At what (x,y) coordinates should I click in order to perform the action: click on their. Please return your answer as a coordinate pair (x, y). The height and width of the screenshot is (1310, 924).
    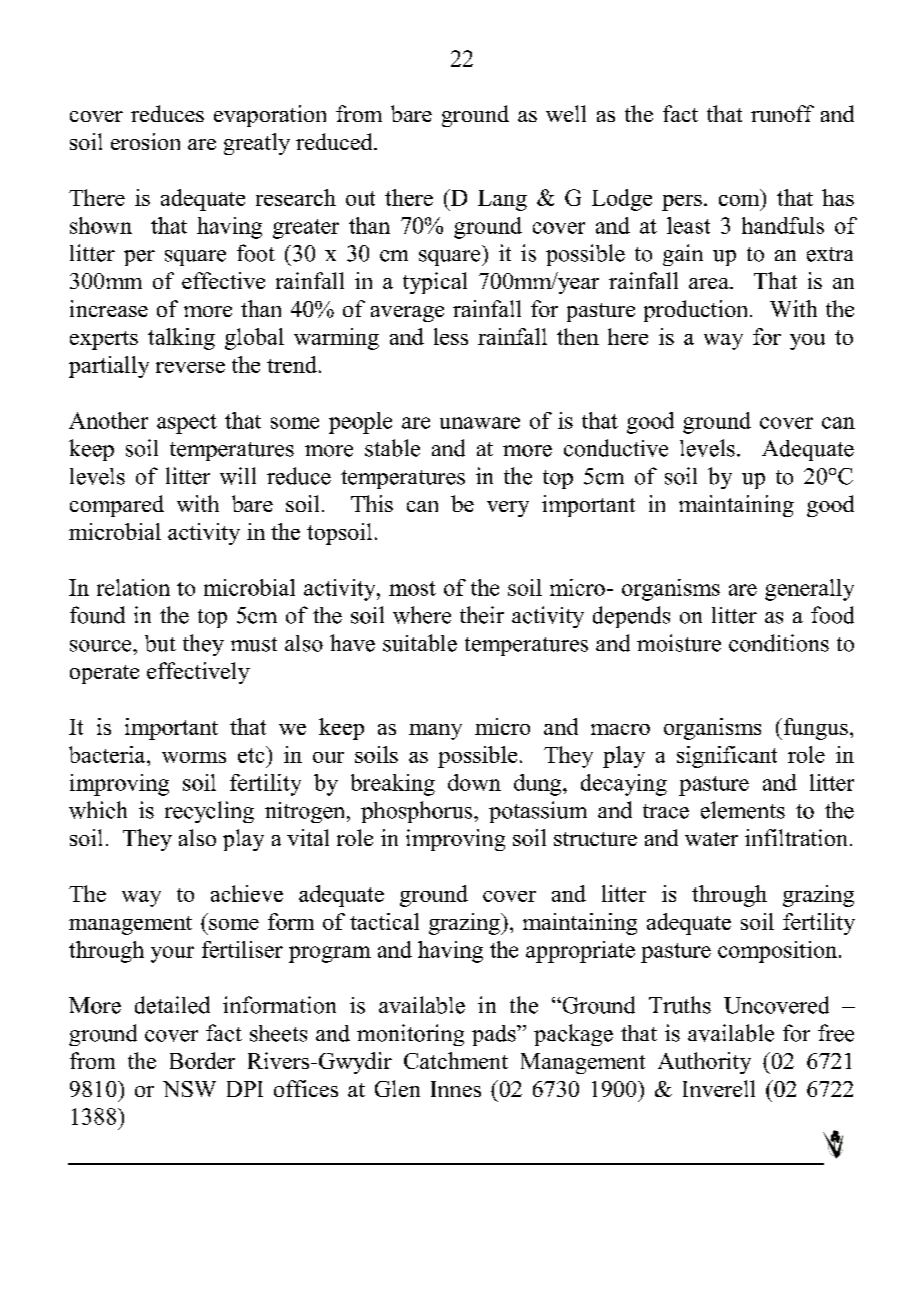
    Looking at the image, I should click on (482, 615).
